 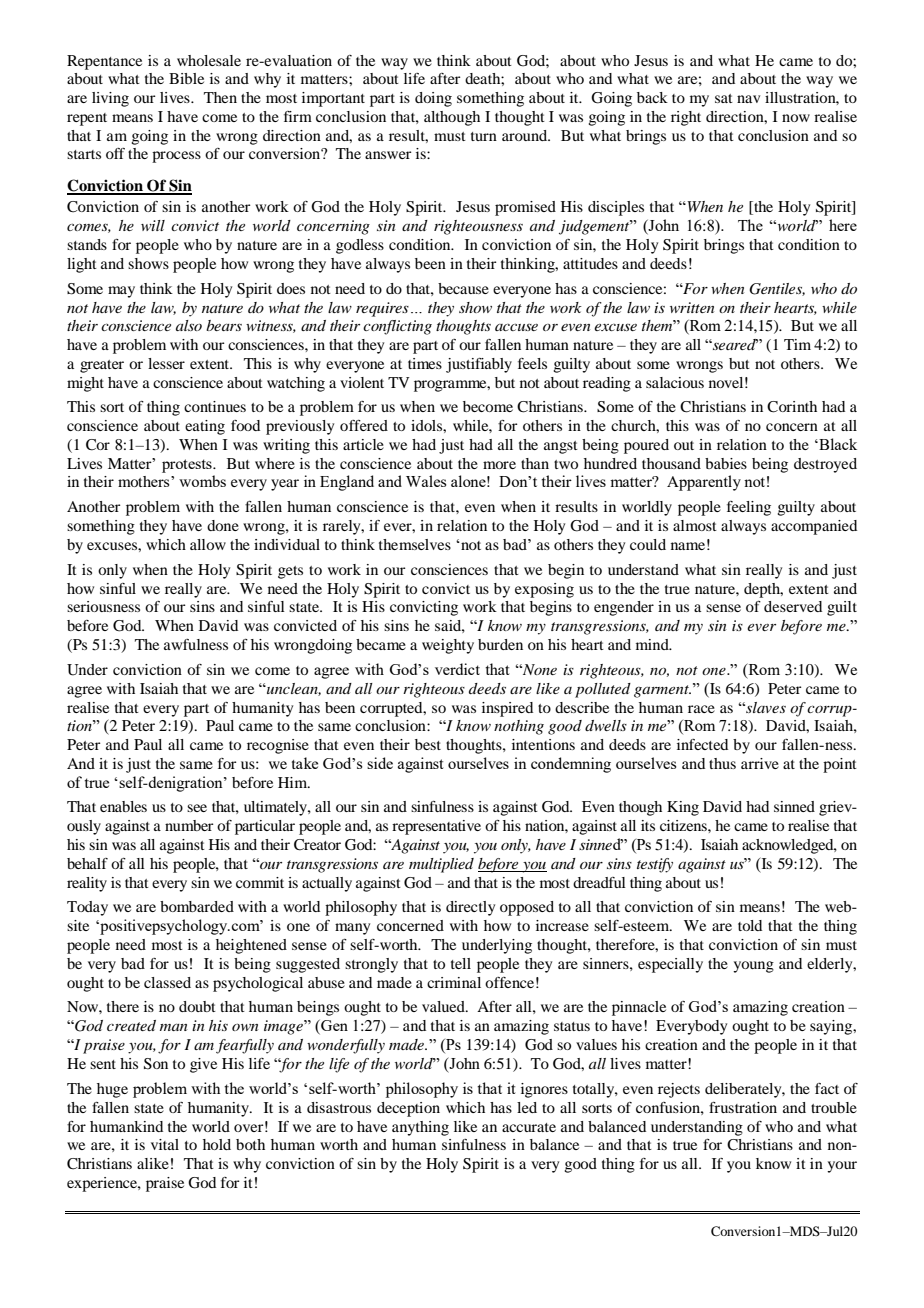 What do you see at coordinates (186, 78) in the image?
I see `Bible` at bounding box center [186, 78].
